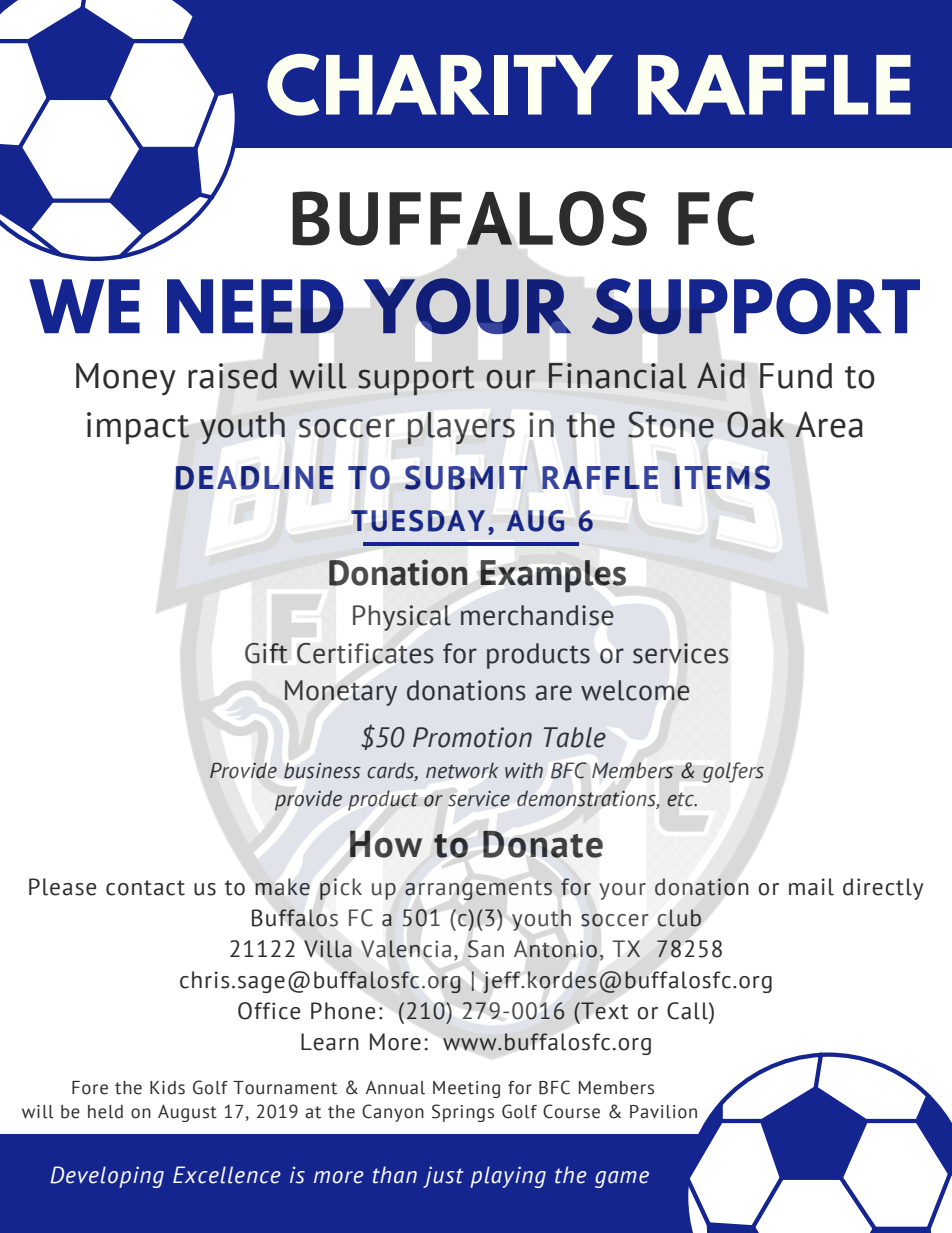 Image resolution: width=952 pixels, height=1233 pixels. Describe the element at coordinates (145, 888) in the page. I see `contact` at that location.
